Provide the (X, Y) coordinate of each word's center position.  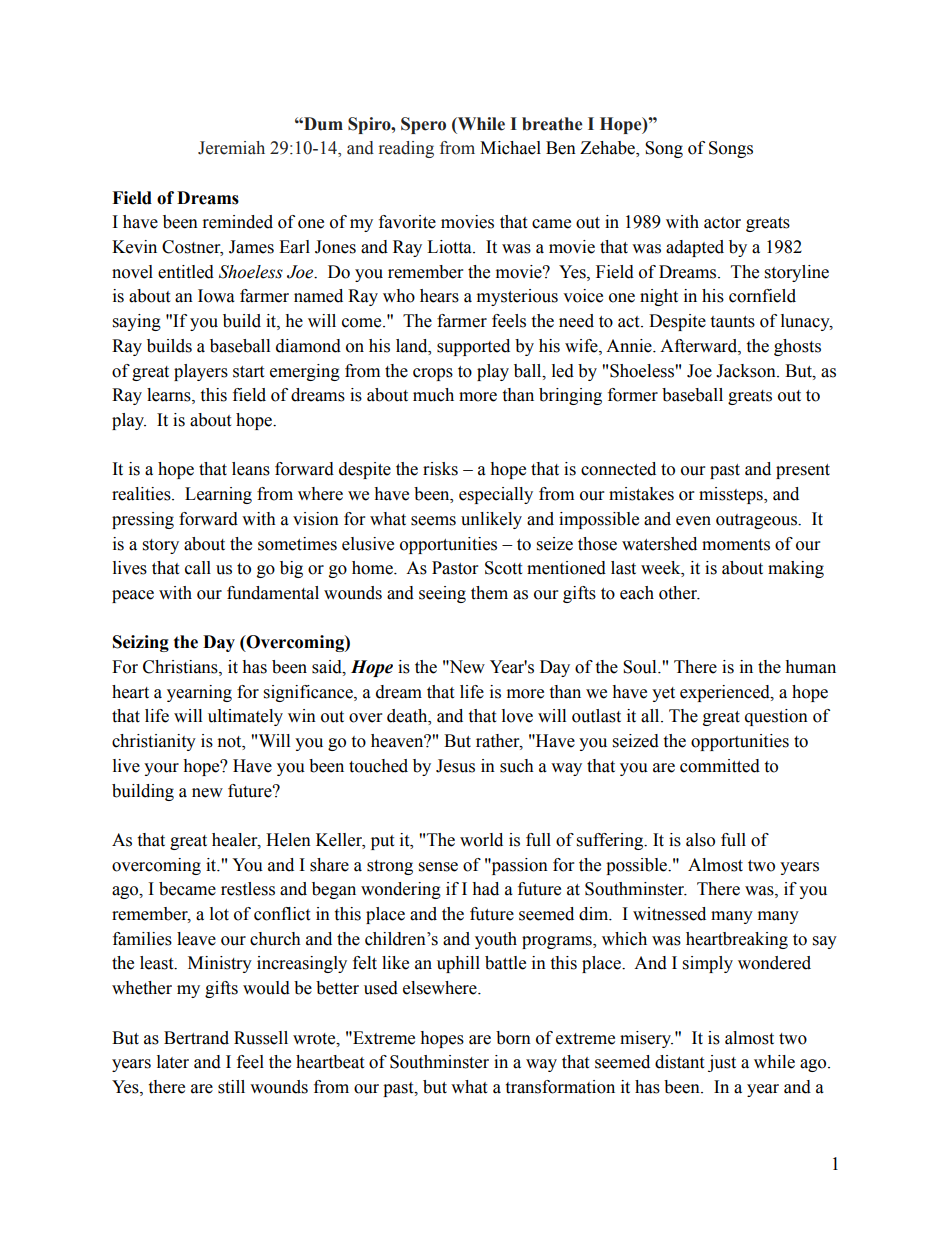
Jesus (455, 766)
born (513, 1038)
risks (440, 469)
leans (251, 469)
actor (722, 223)
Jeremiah (231, 148)
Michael (510, 148)
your (161, 769)
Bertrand (196, 1038)
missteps (732, 495)
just (722, 1063)
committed (720, 766)
